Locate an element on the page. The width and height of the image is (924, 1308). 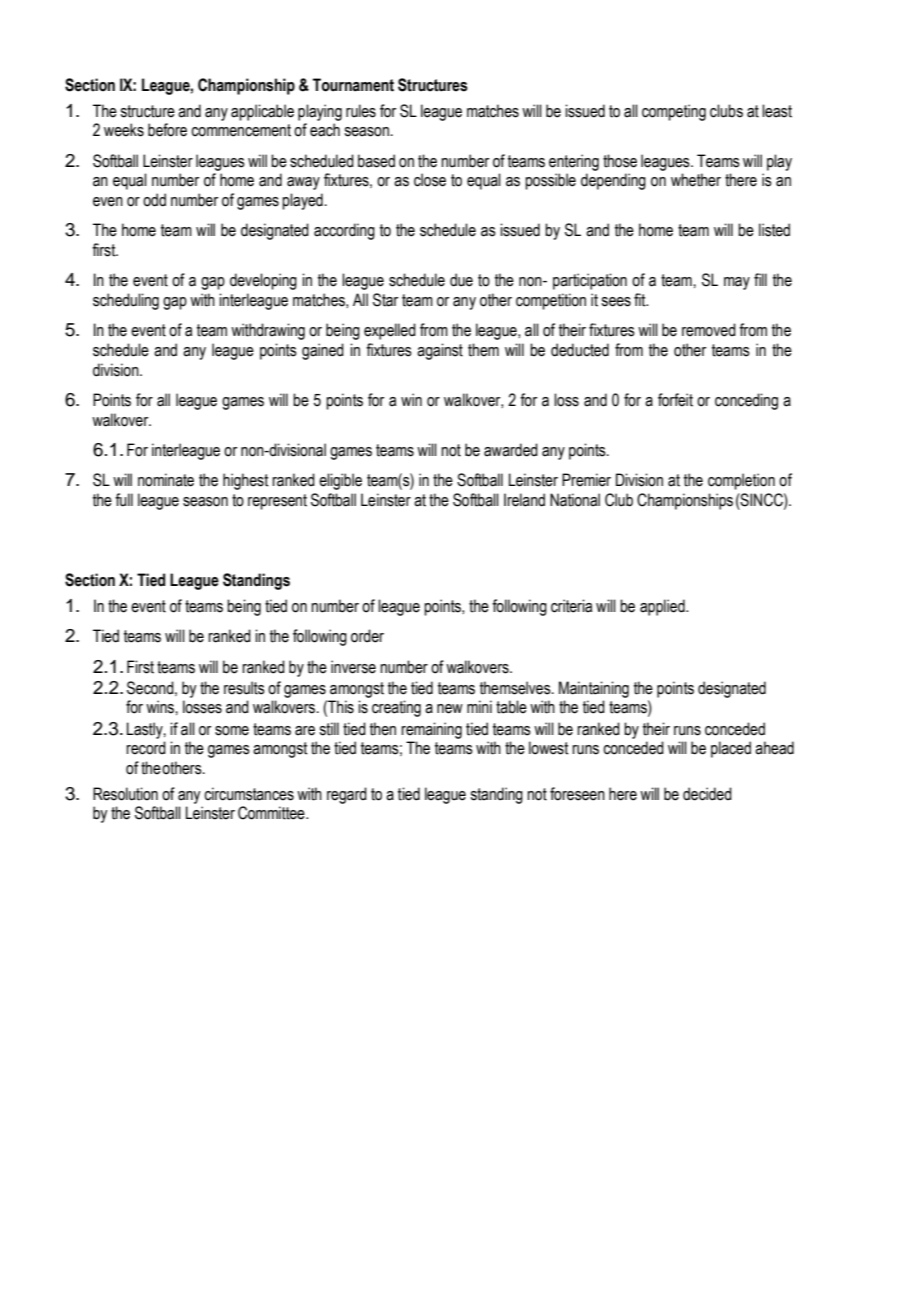
removed is located at coordinates (709, 330).
